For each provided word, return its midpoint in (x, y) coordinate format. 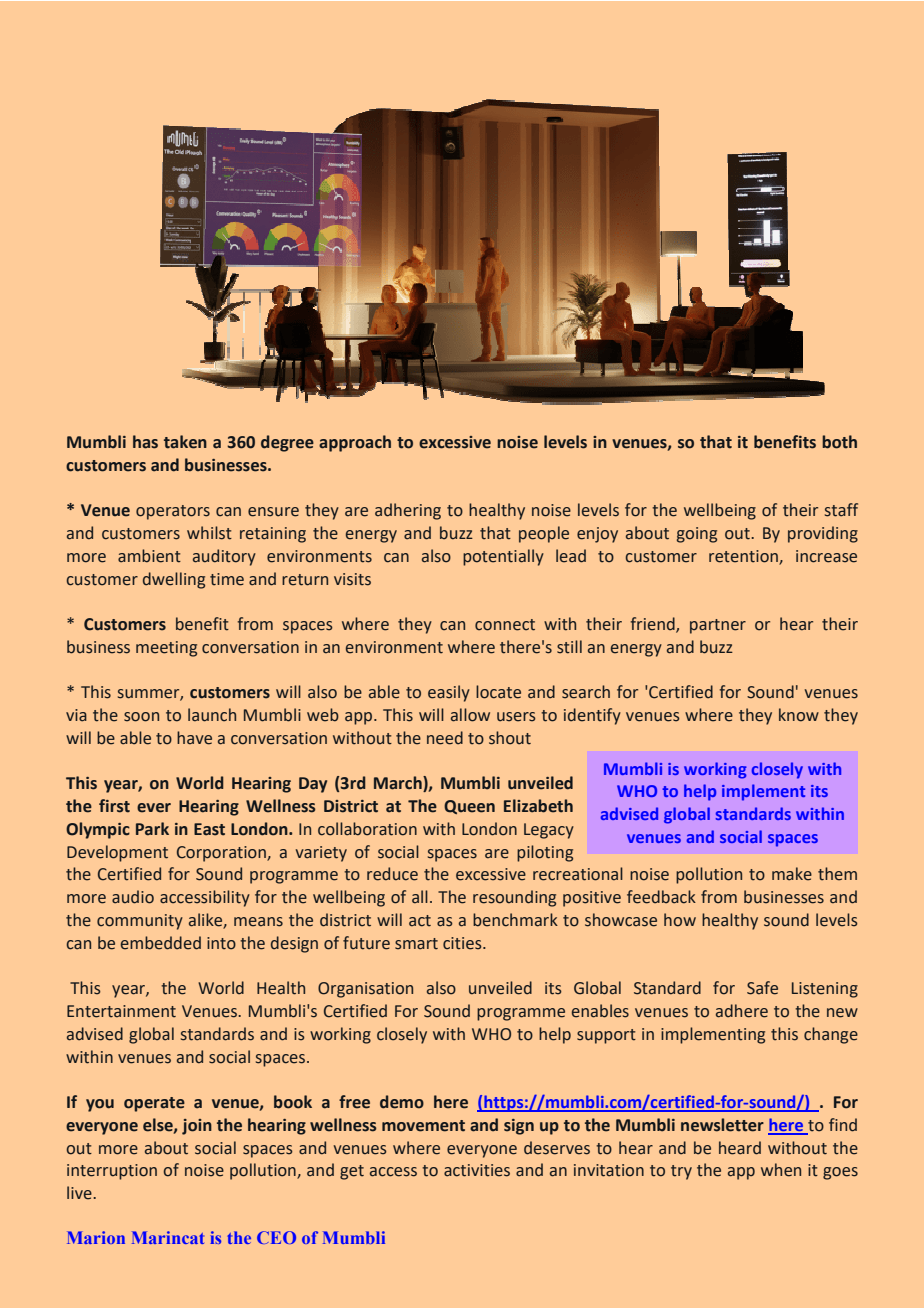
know (799, 715)
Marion (96, 1237)
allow (470, 715)
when (781, 1170)
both (839, 442)
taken (185, 442)
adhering (408, 511)
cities (463, 943)
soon (141, 717)
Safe (762, 988)
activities (477, 1170)
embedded (161, 943)
